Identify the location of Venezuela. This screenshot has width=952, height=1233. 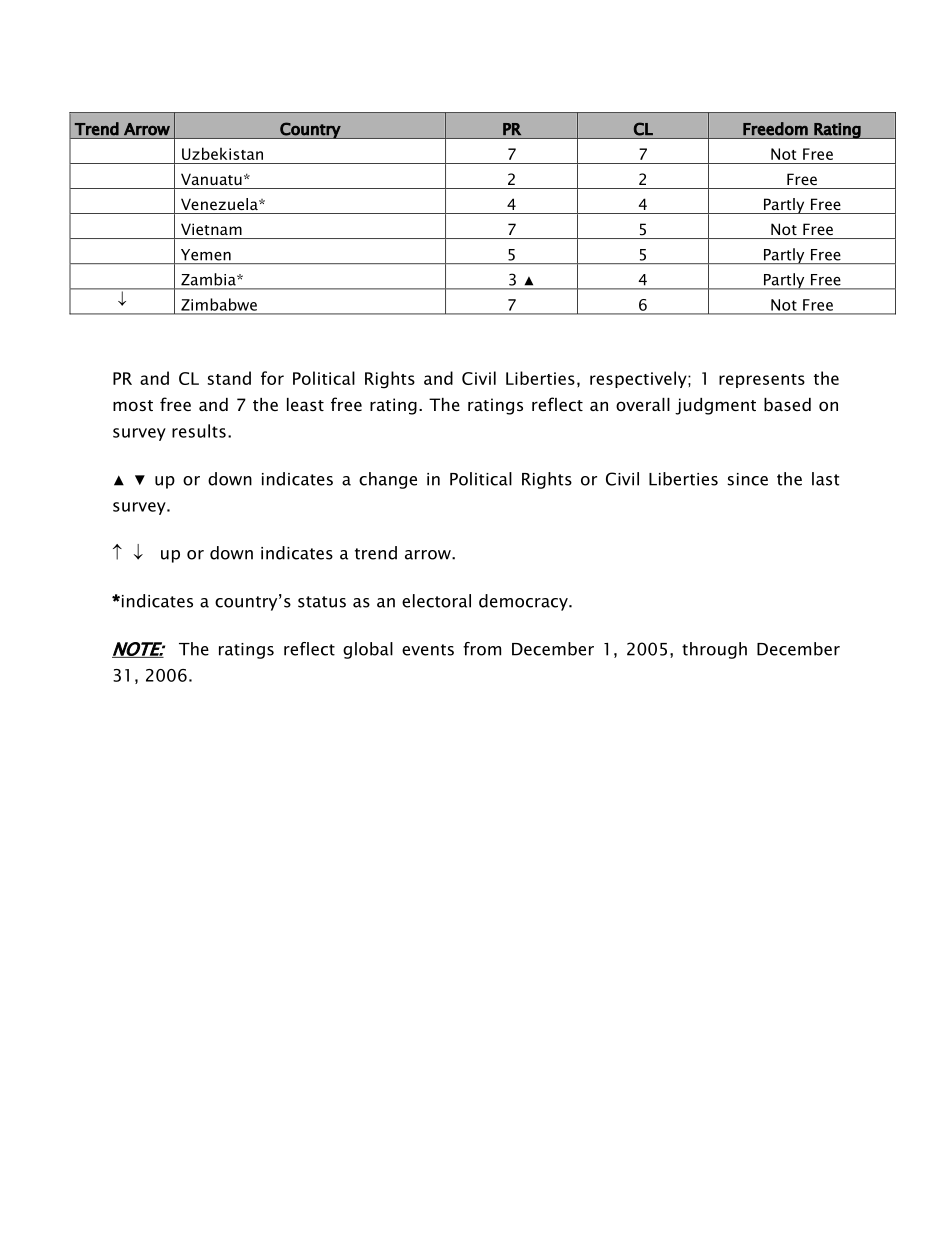
(220, 204).
